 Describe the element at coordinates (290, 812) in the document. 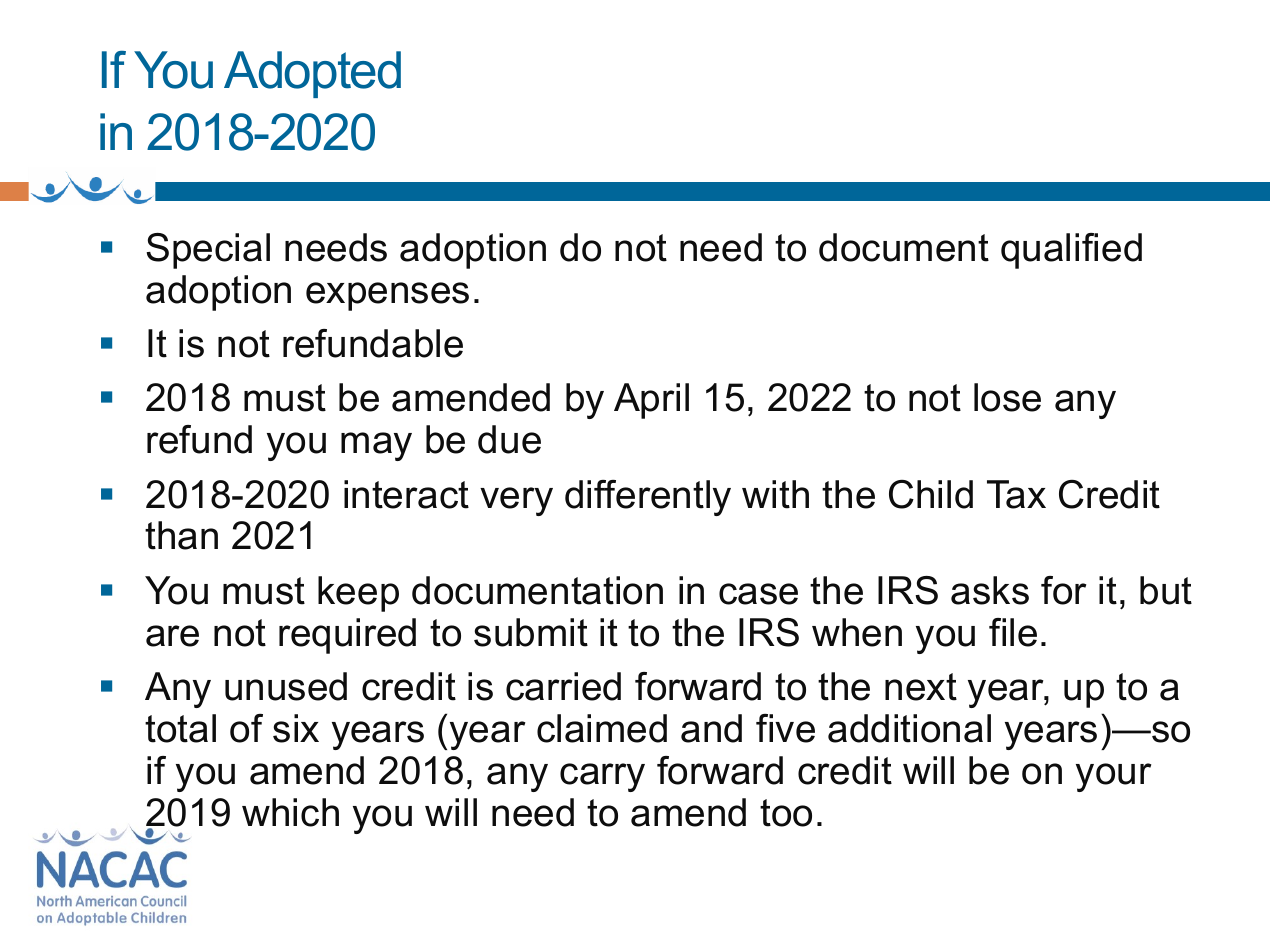

I see `which` at that location.
